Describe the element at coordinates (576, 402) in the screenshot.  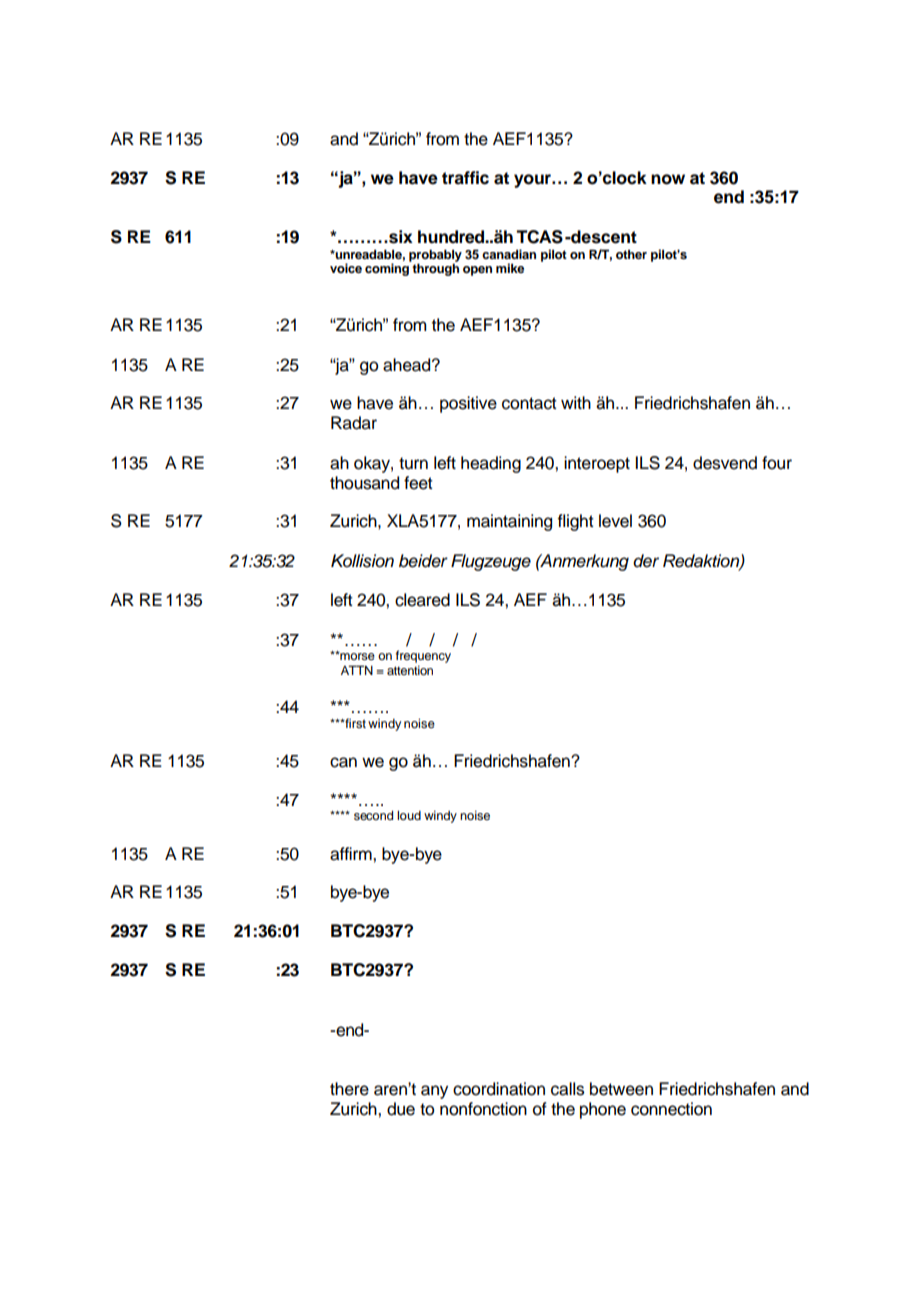
I see `with` at that location.
